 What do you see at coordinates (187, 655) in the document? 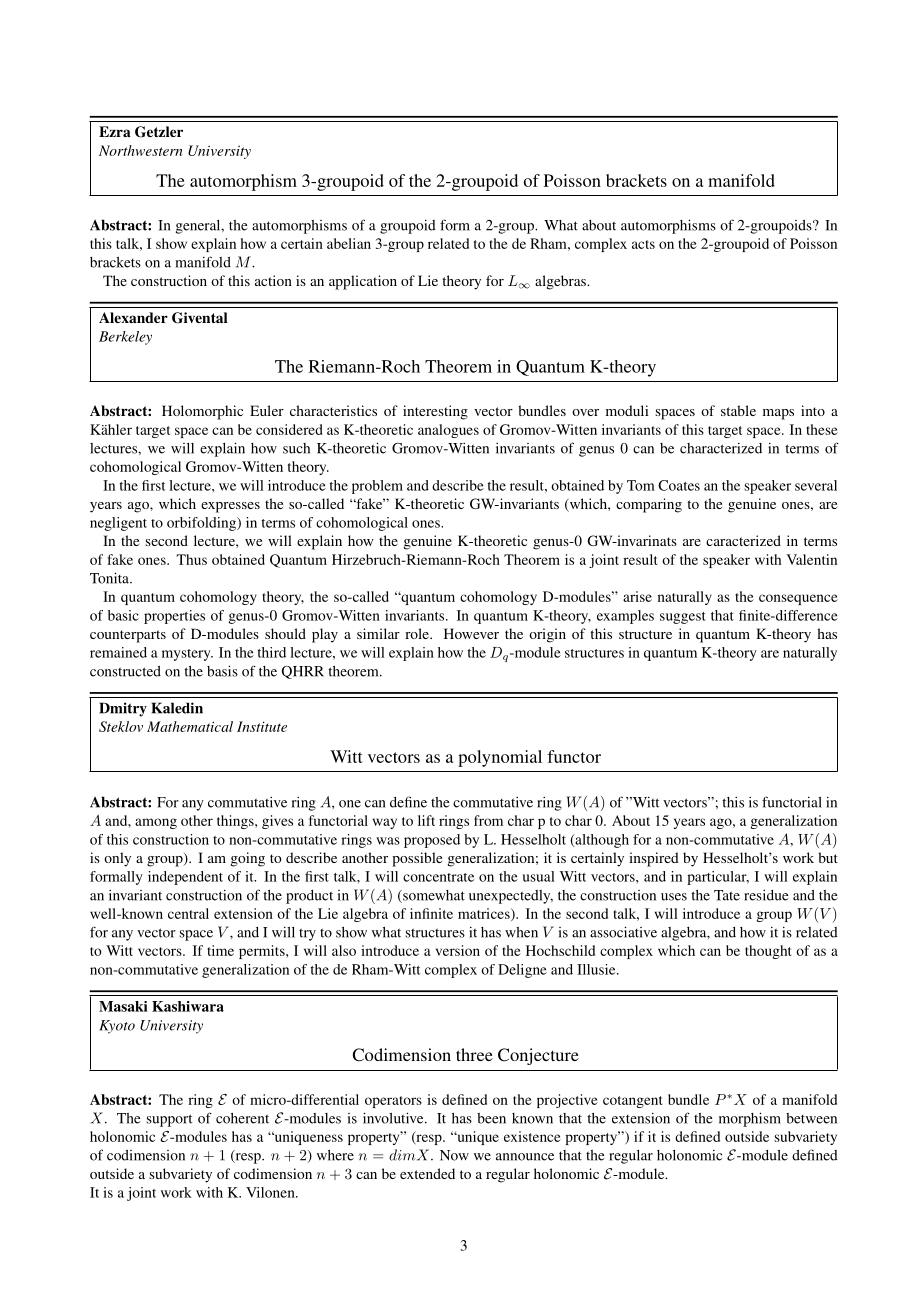
I see `mystery` at bounding box center [187, 655].
